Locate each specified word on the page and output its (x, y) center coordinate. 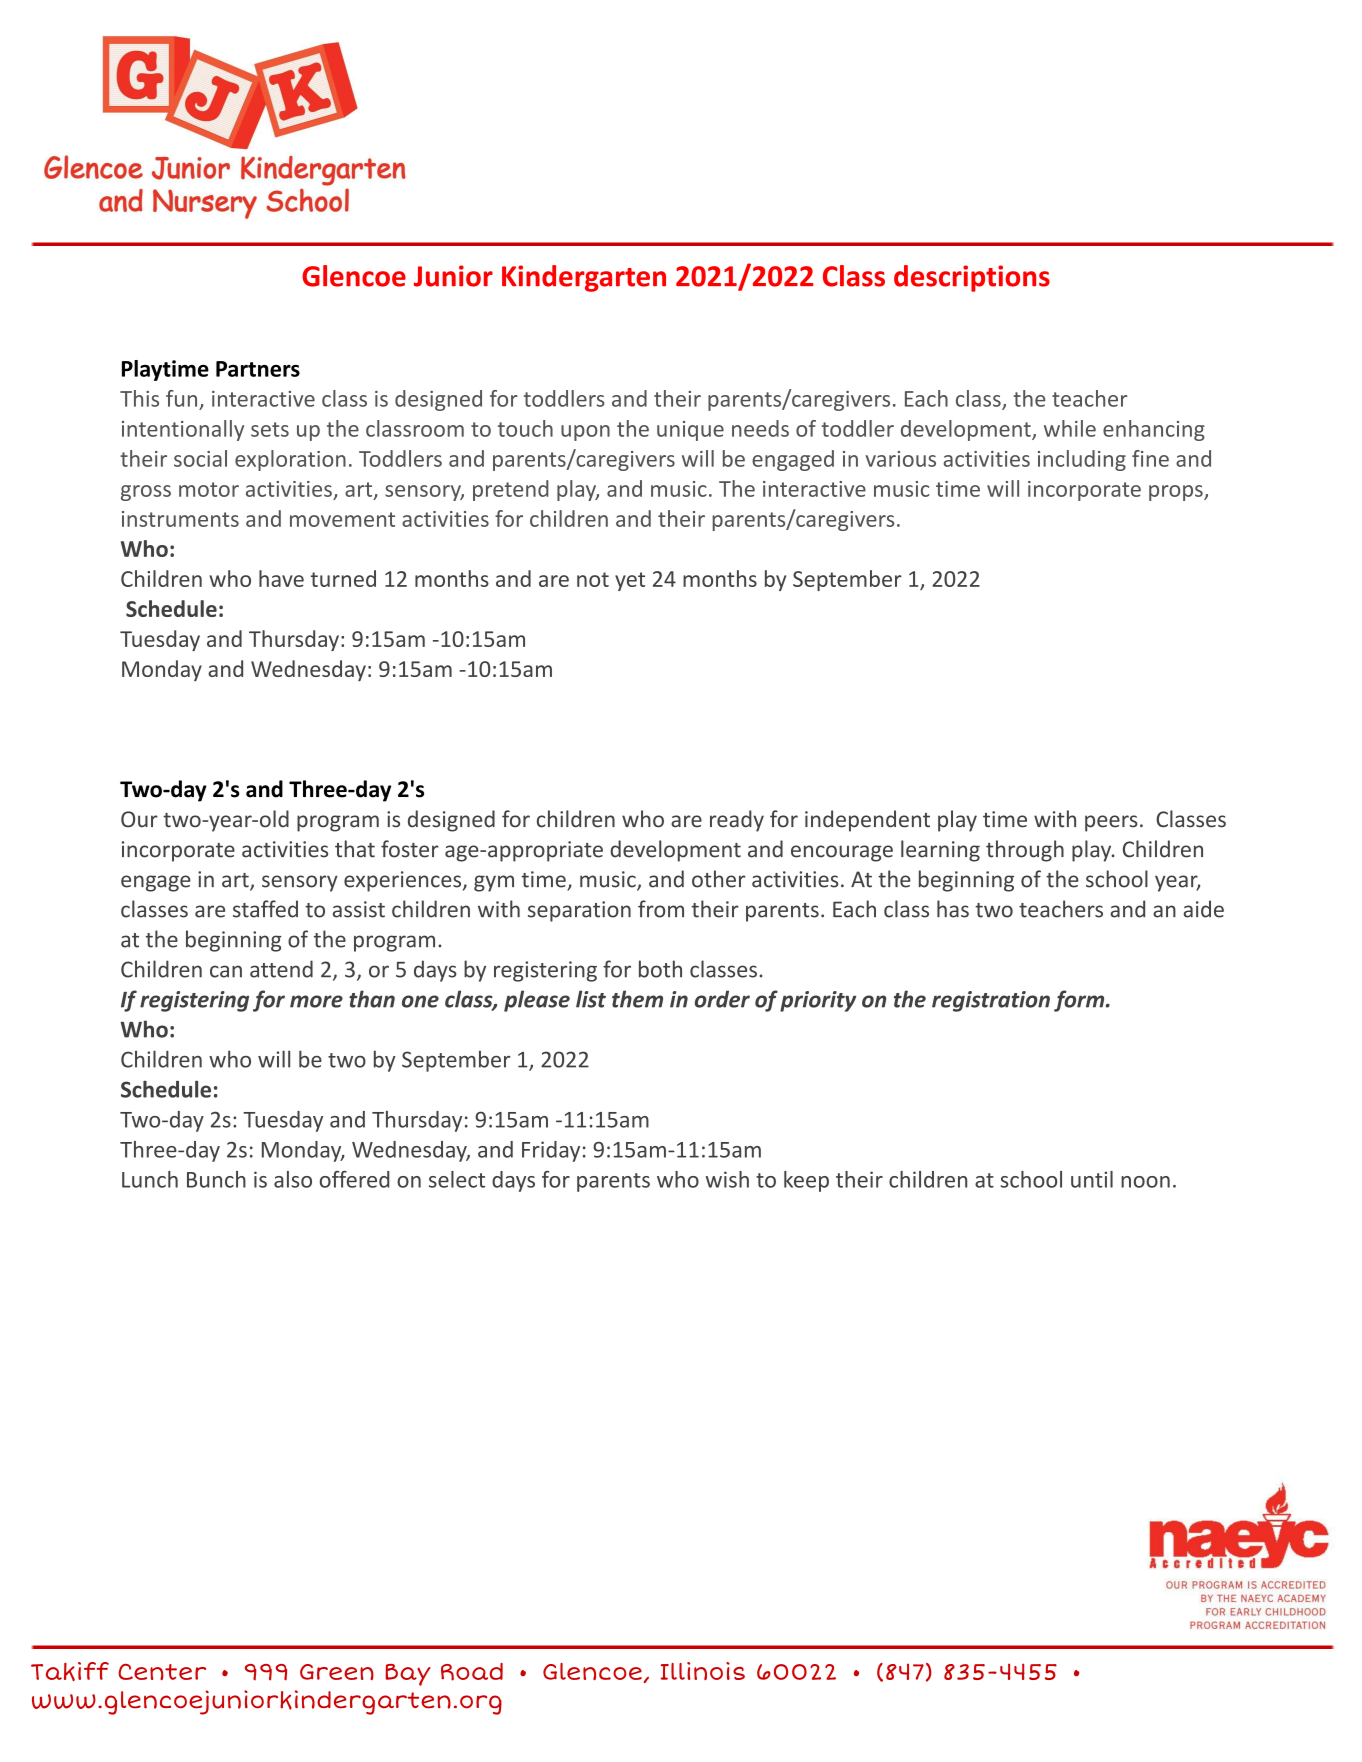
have (281, 578)
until (1092, 1179)
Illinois (702, 1671)
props (1177, 493)
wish (727, 1179)
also (293, 1179)
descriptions (972, 278)
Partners (258, 369)
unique (690, 431)
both (660, 969)
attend (281, 969)
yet (630, 581)
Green (337, 1672)
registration (991, 1001)
